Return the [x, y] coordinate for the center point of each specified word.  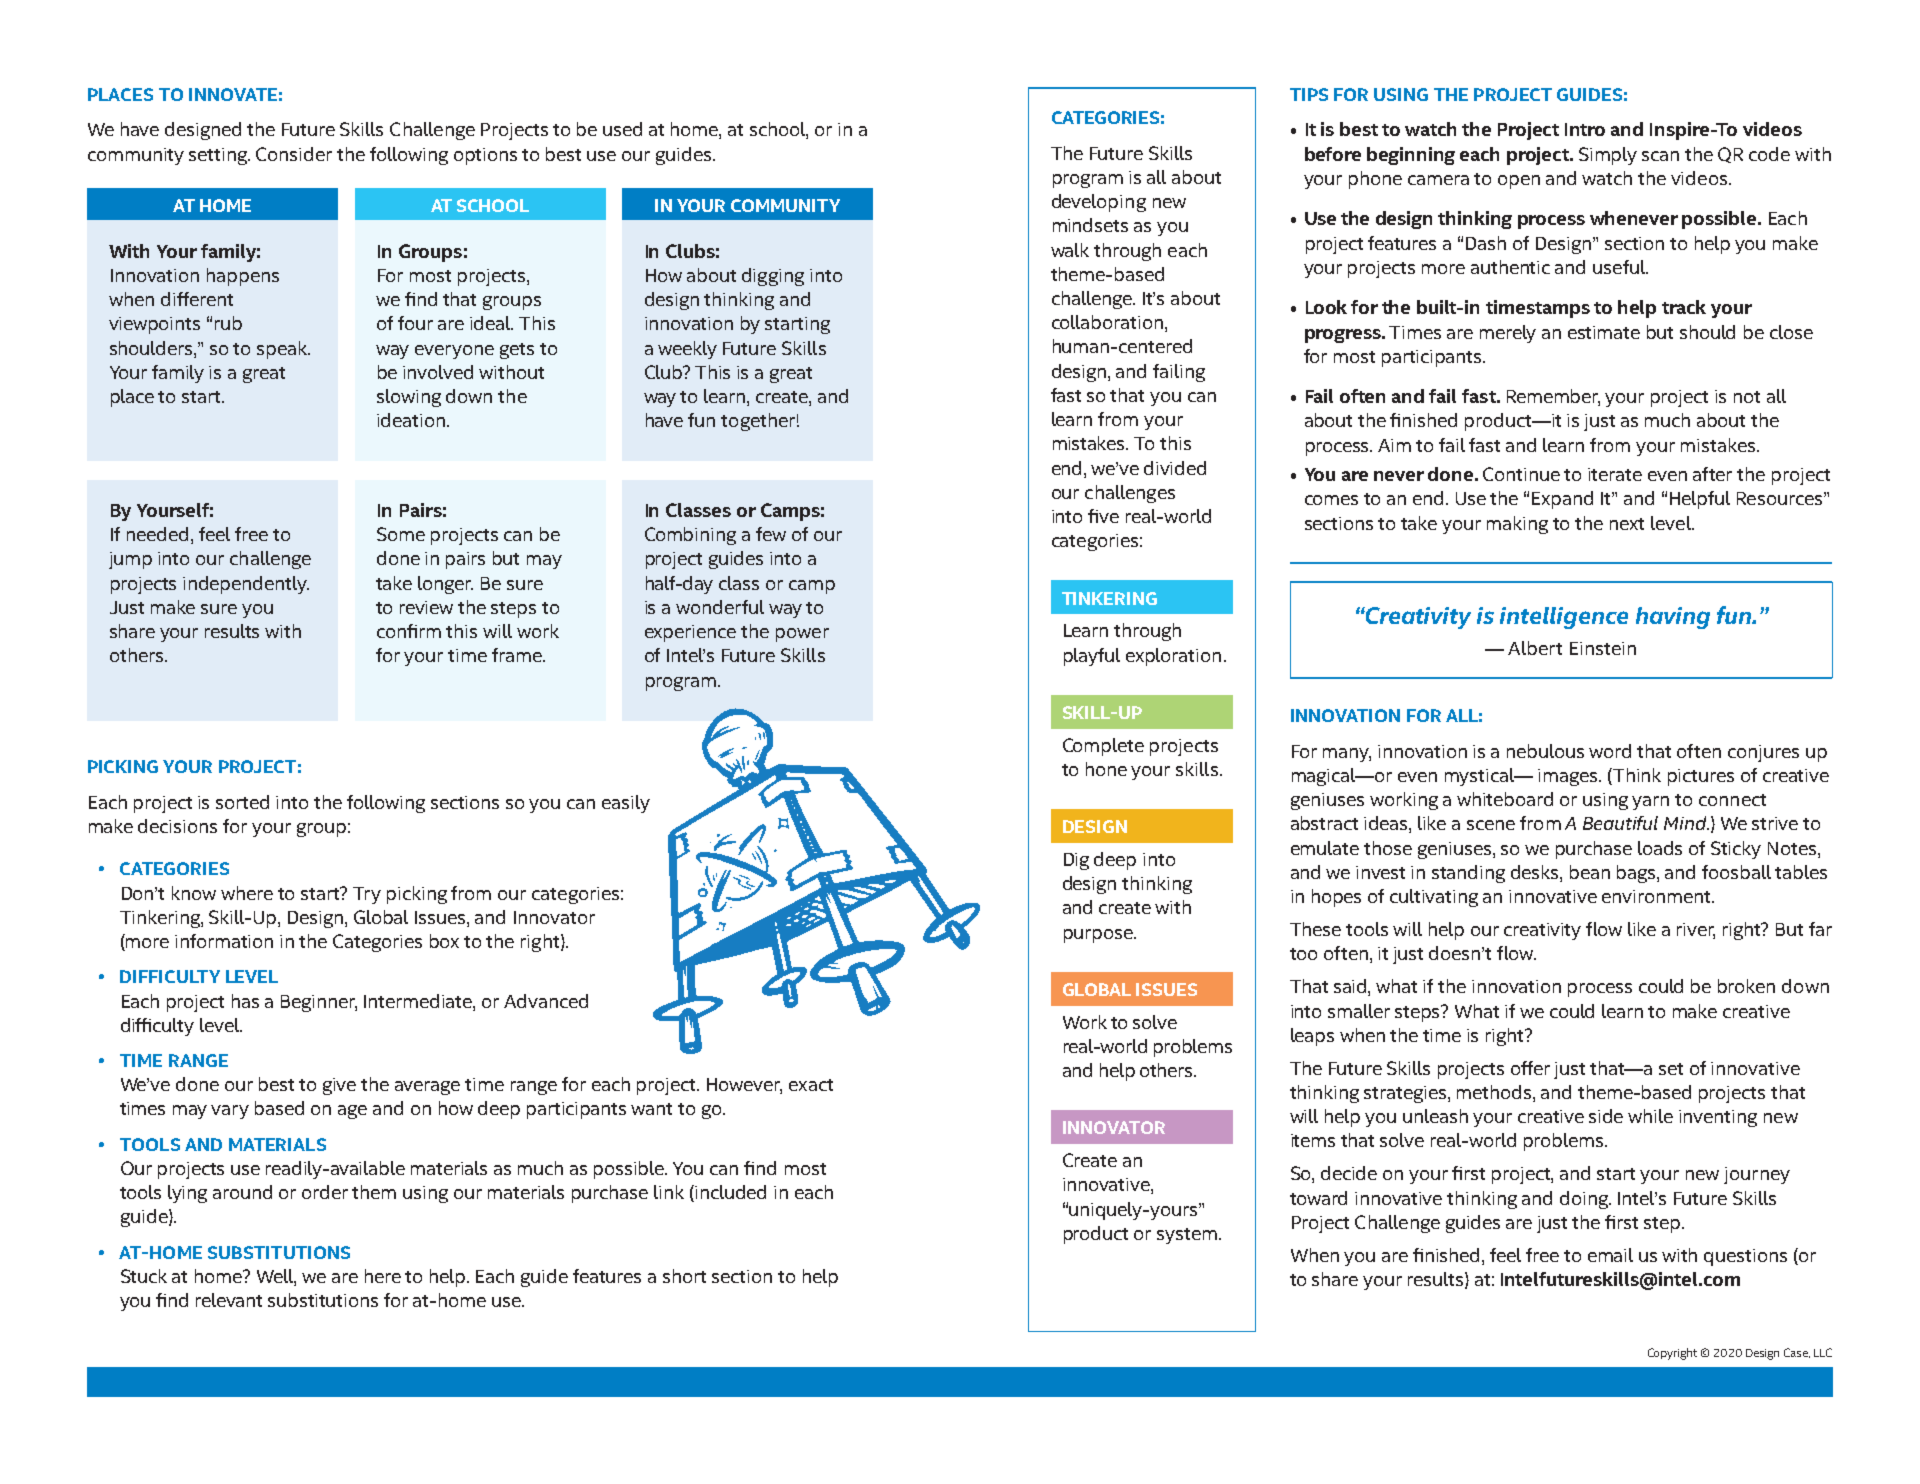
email [1610, 1255]
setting [219, 156]
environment [1657, 896]
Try [367, 895]
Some [401, 534]
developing [1099, 203]
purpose [1099, 936]
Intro [1585, 129]
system [1187, 1236]
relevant [229, 1300]
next [1627, 524]
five [1103, 516]
